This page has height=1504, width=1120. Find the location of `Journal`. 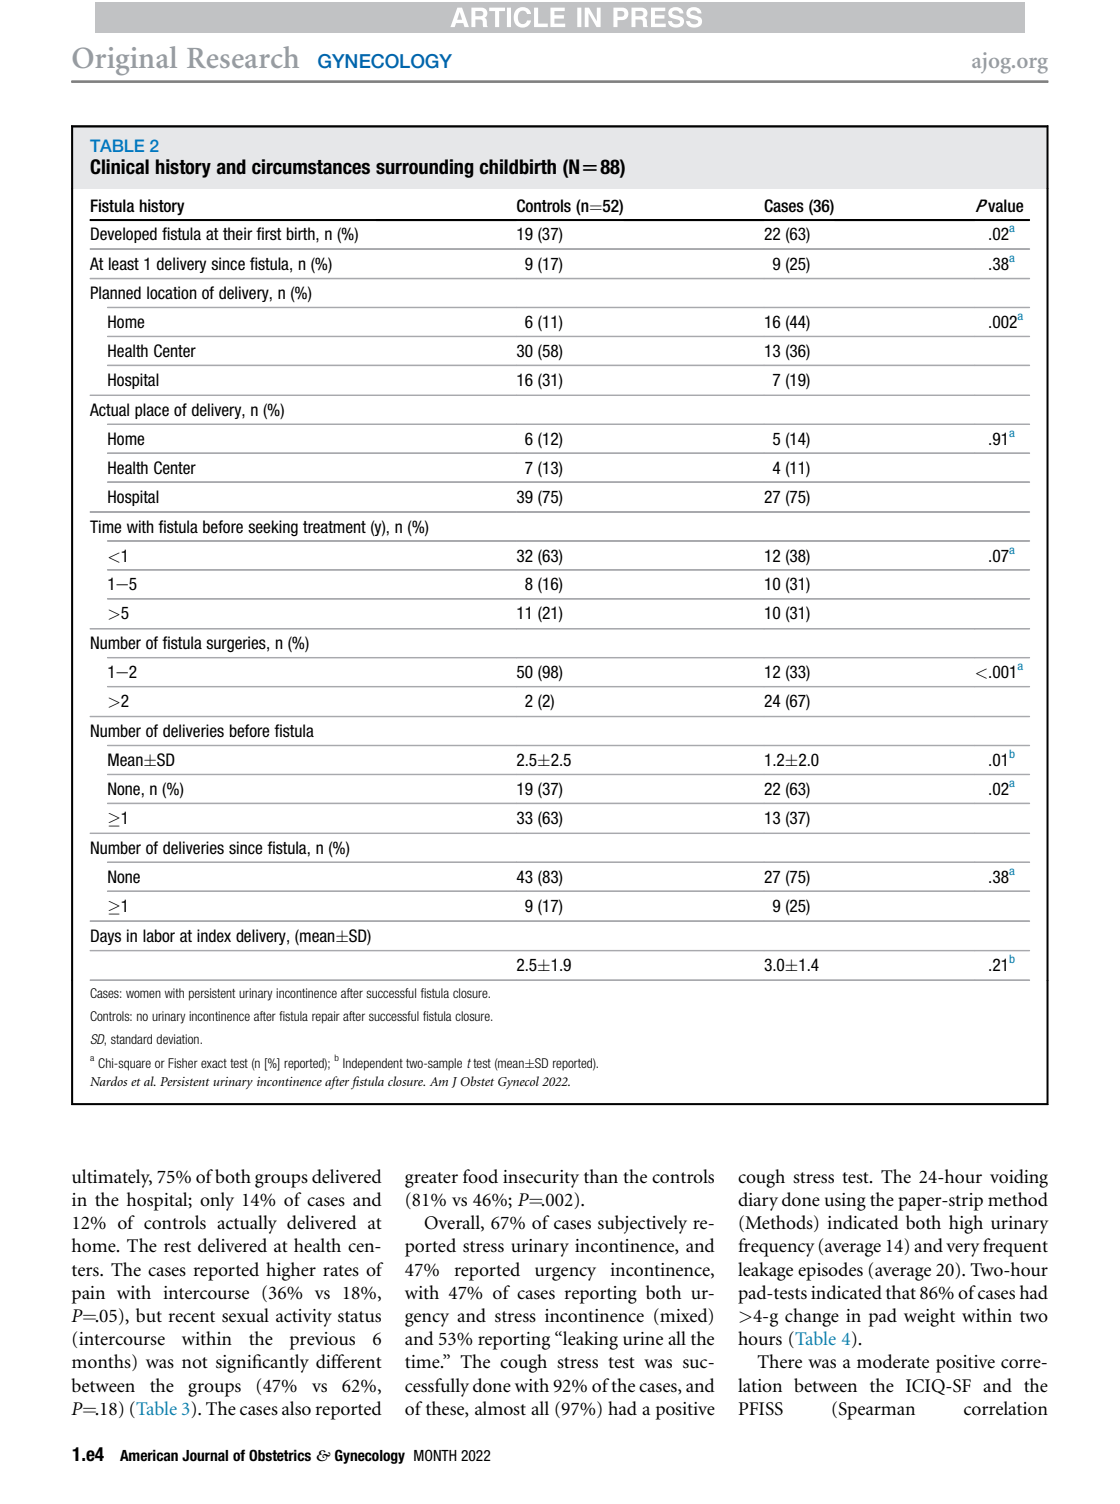

Journal is located at coordinates (205, 1456).
